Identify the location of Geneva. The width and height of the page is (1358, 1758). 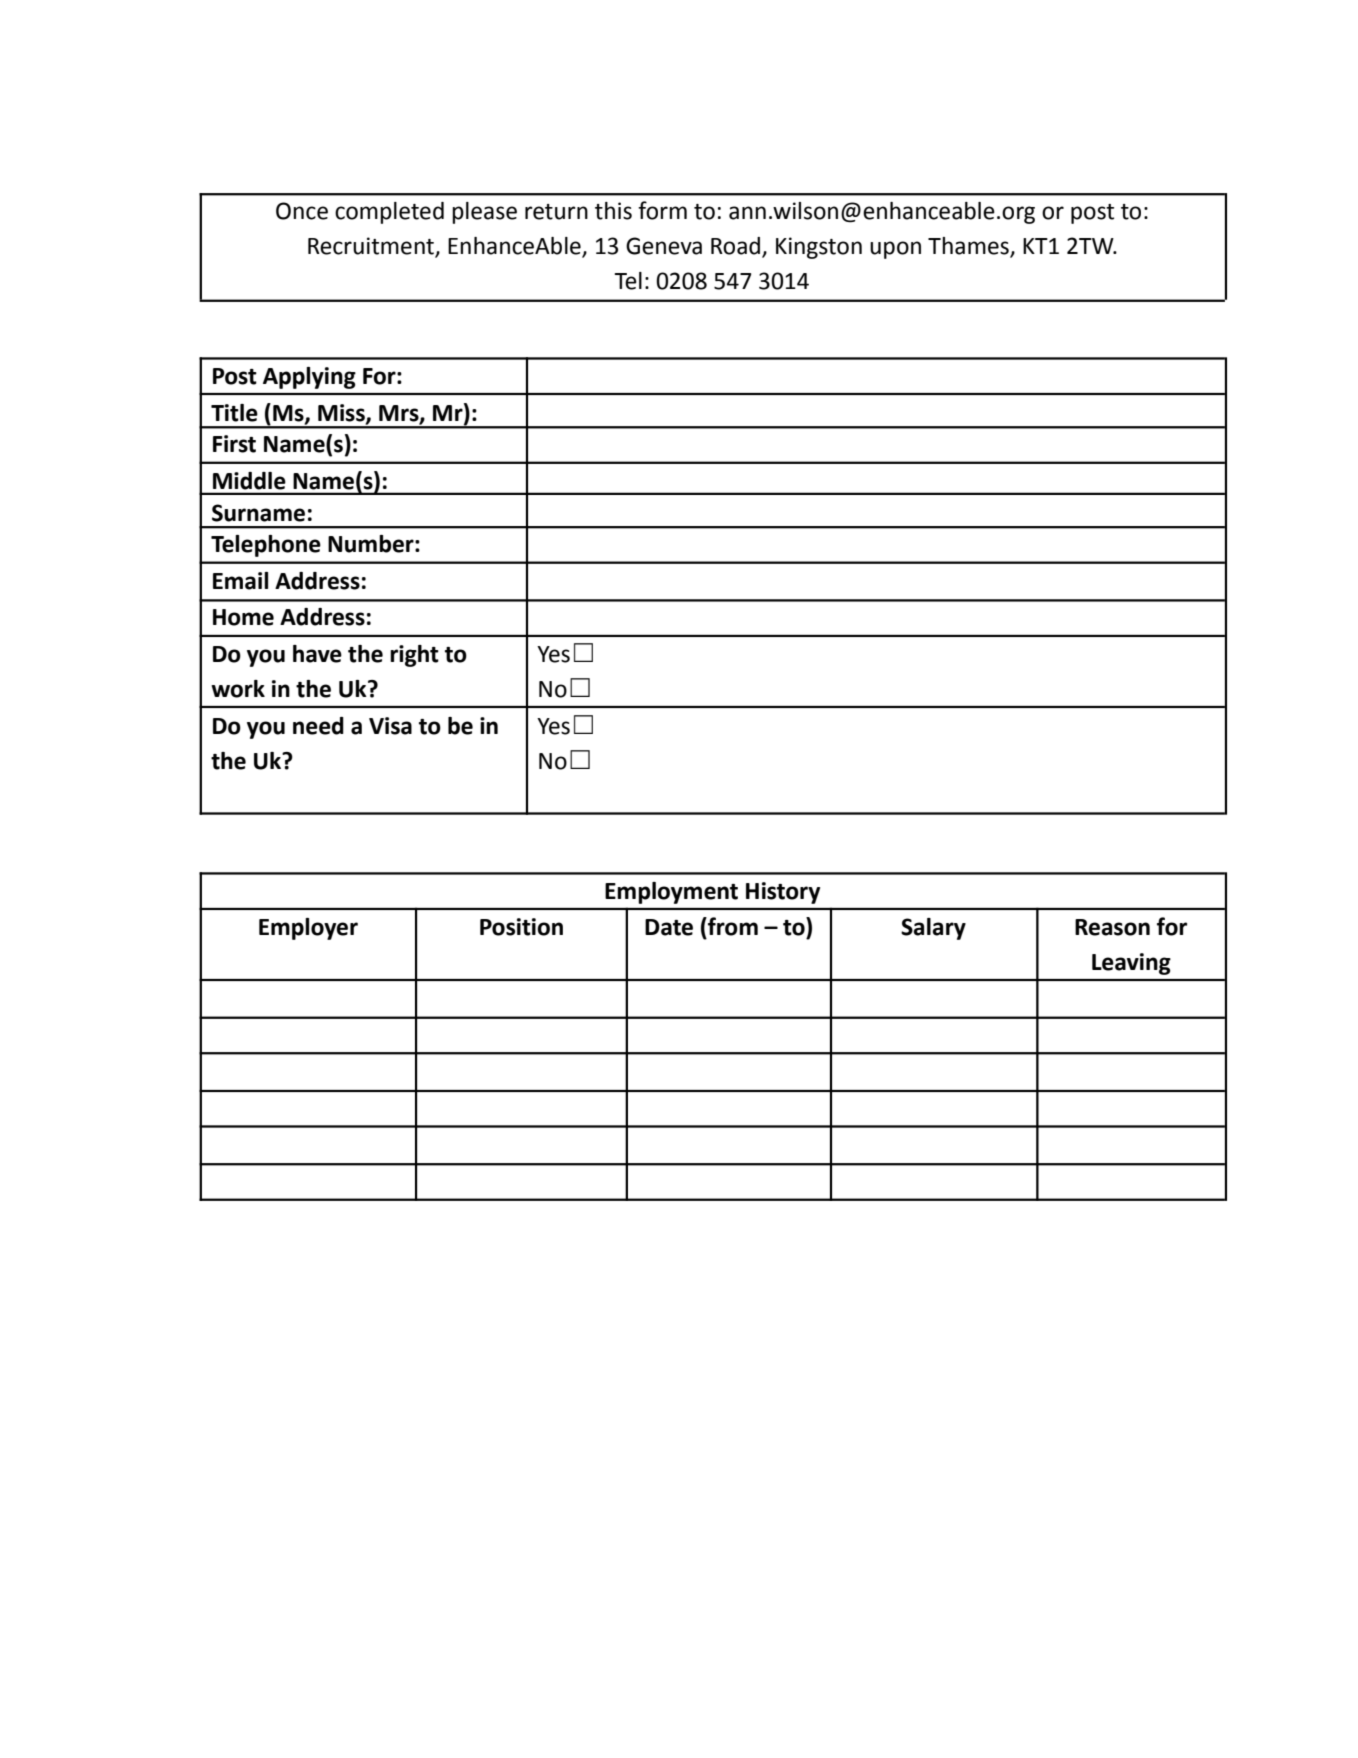
(664, 246).
